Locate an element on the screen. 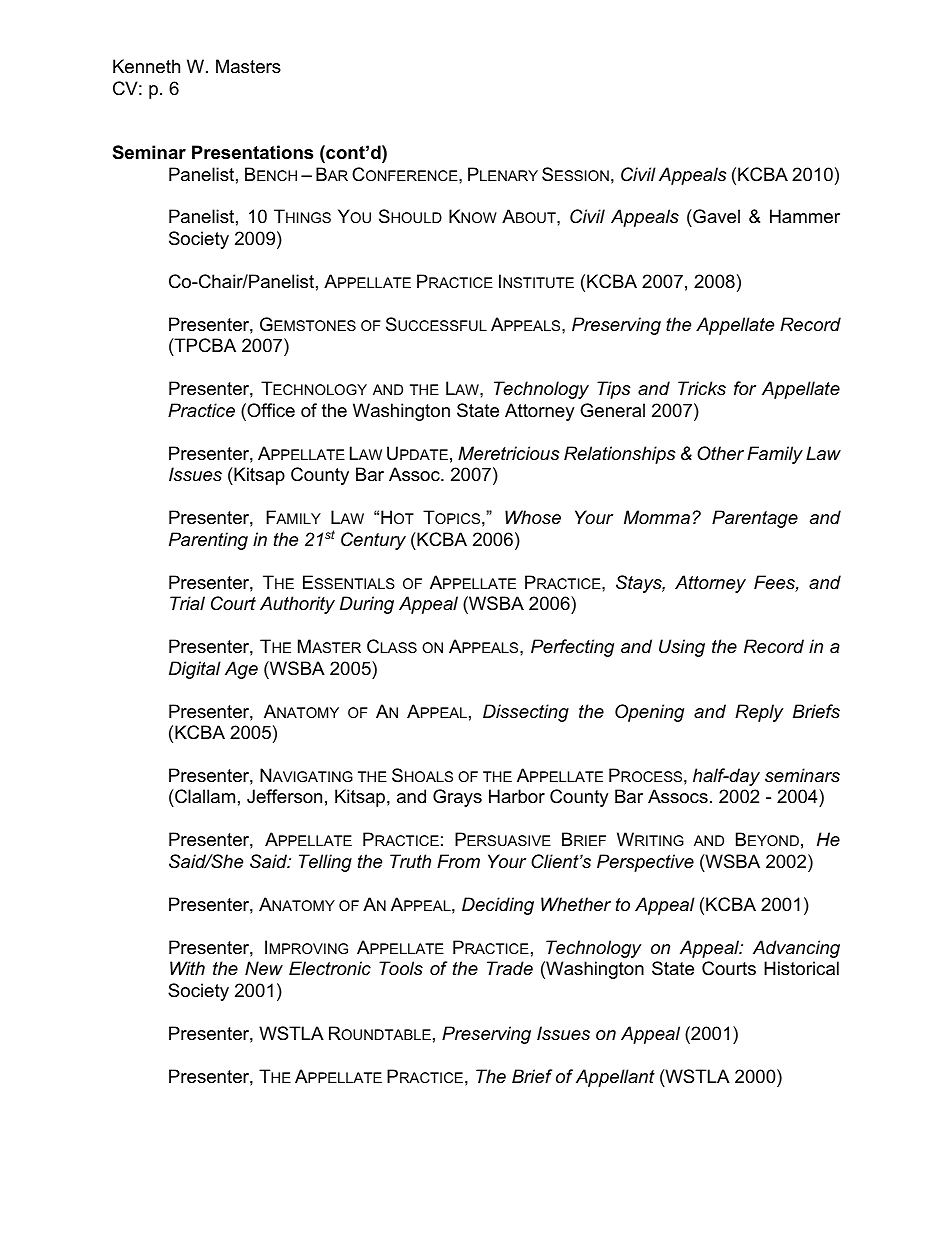 This screenshot has height=1233, width=952. Advancing is located at coordinates (796, 949).
